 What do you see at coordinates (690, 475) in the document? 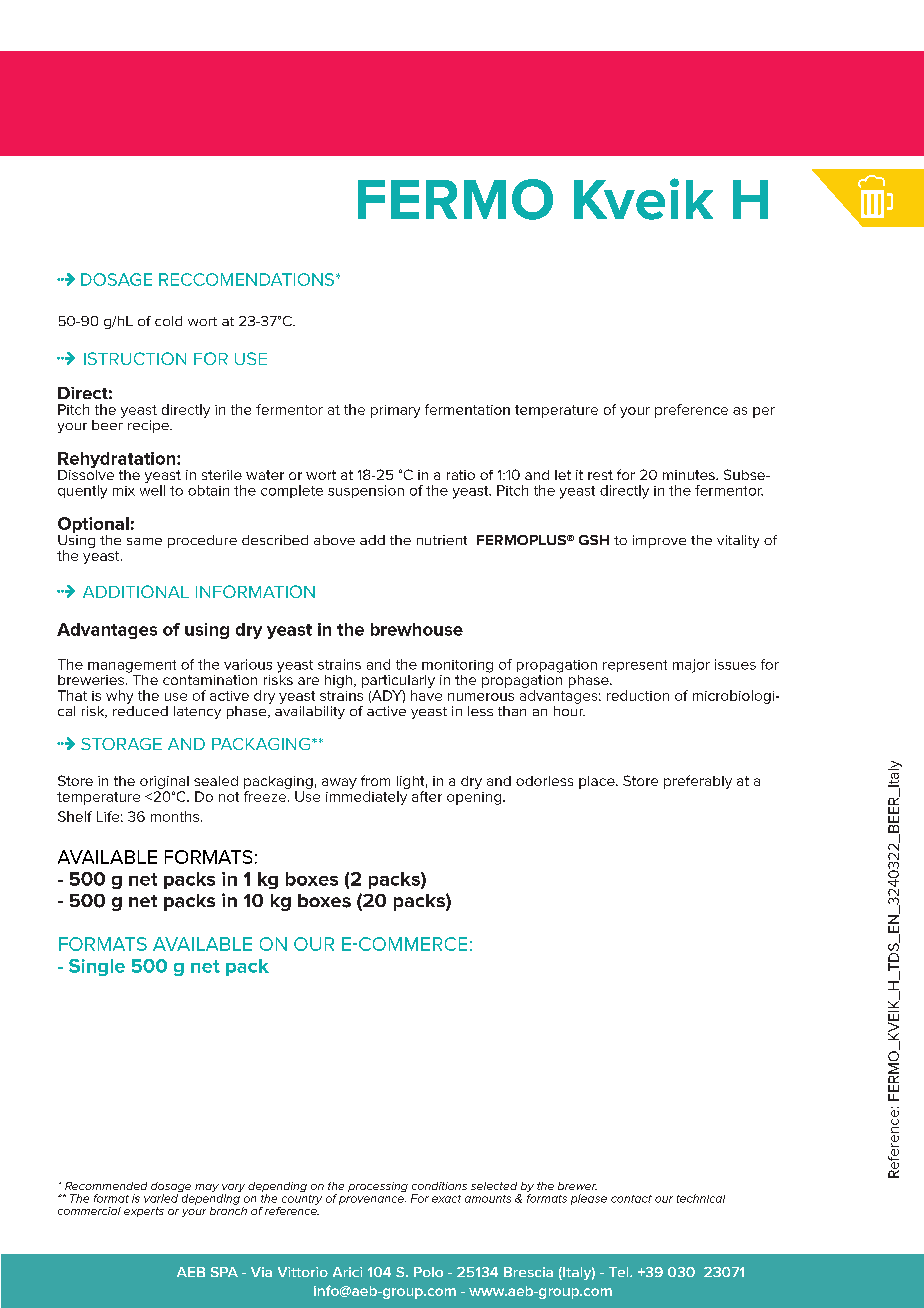
I see `minutes` at bounding box center [690, 475].
